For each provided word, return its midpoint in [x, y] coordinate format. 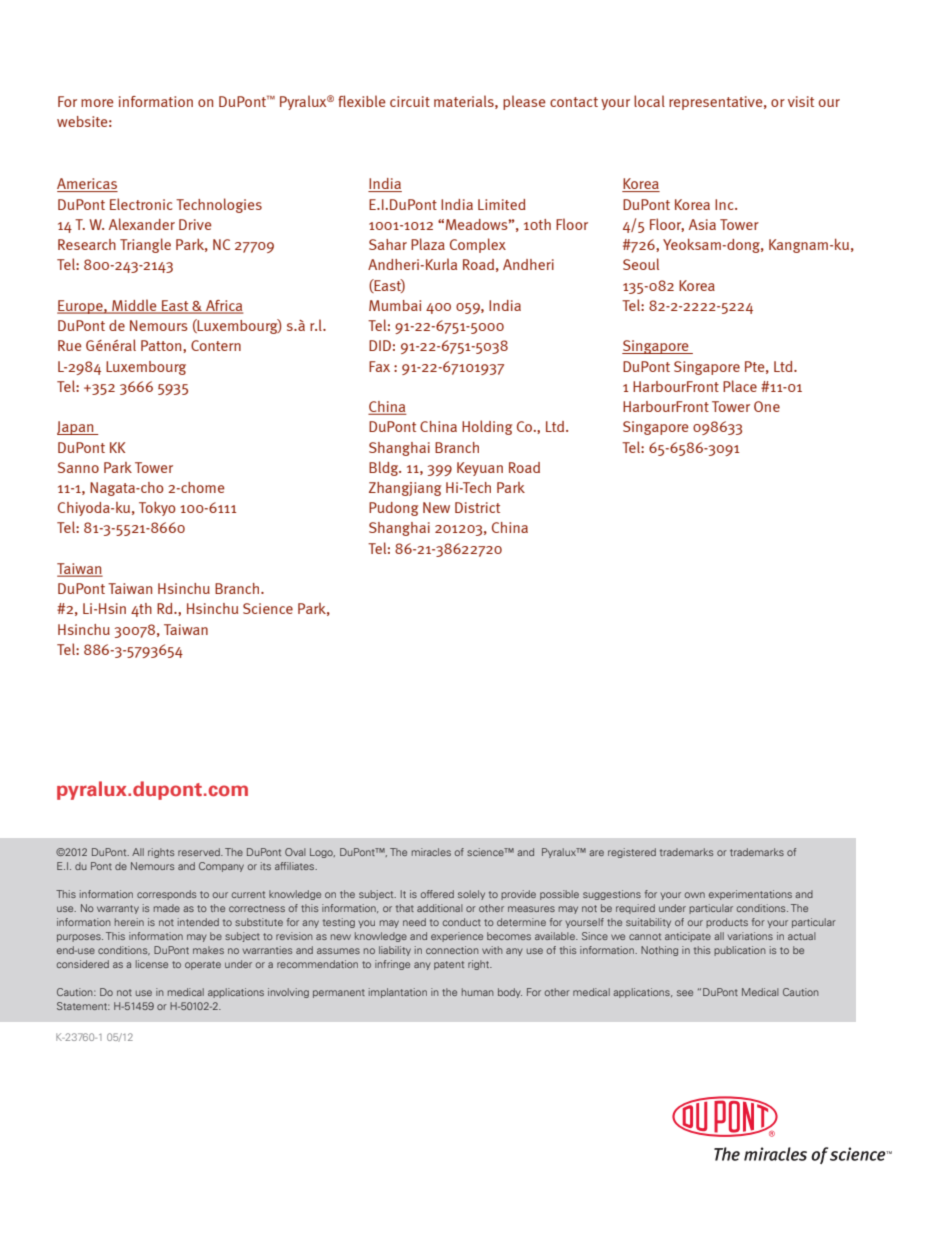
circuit [410, 101]
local [649, 101]
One [767, 406]
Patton [162, 346]
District [477, 507]
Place [740, 386]
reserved [200, 852]
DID [380, 345]
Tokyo [157, 509]
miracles [431, 852]
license [152, 964]
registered [632, 853]
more [97, 103]
